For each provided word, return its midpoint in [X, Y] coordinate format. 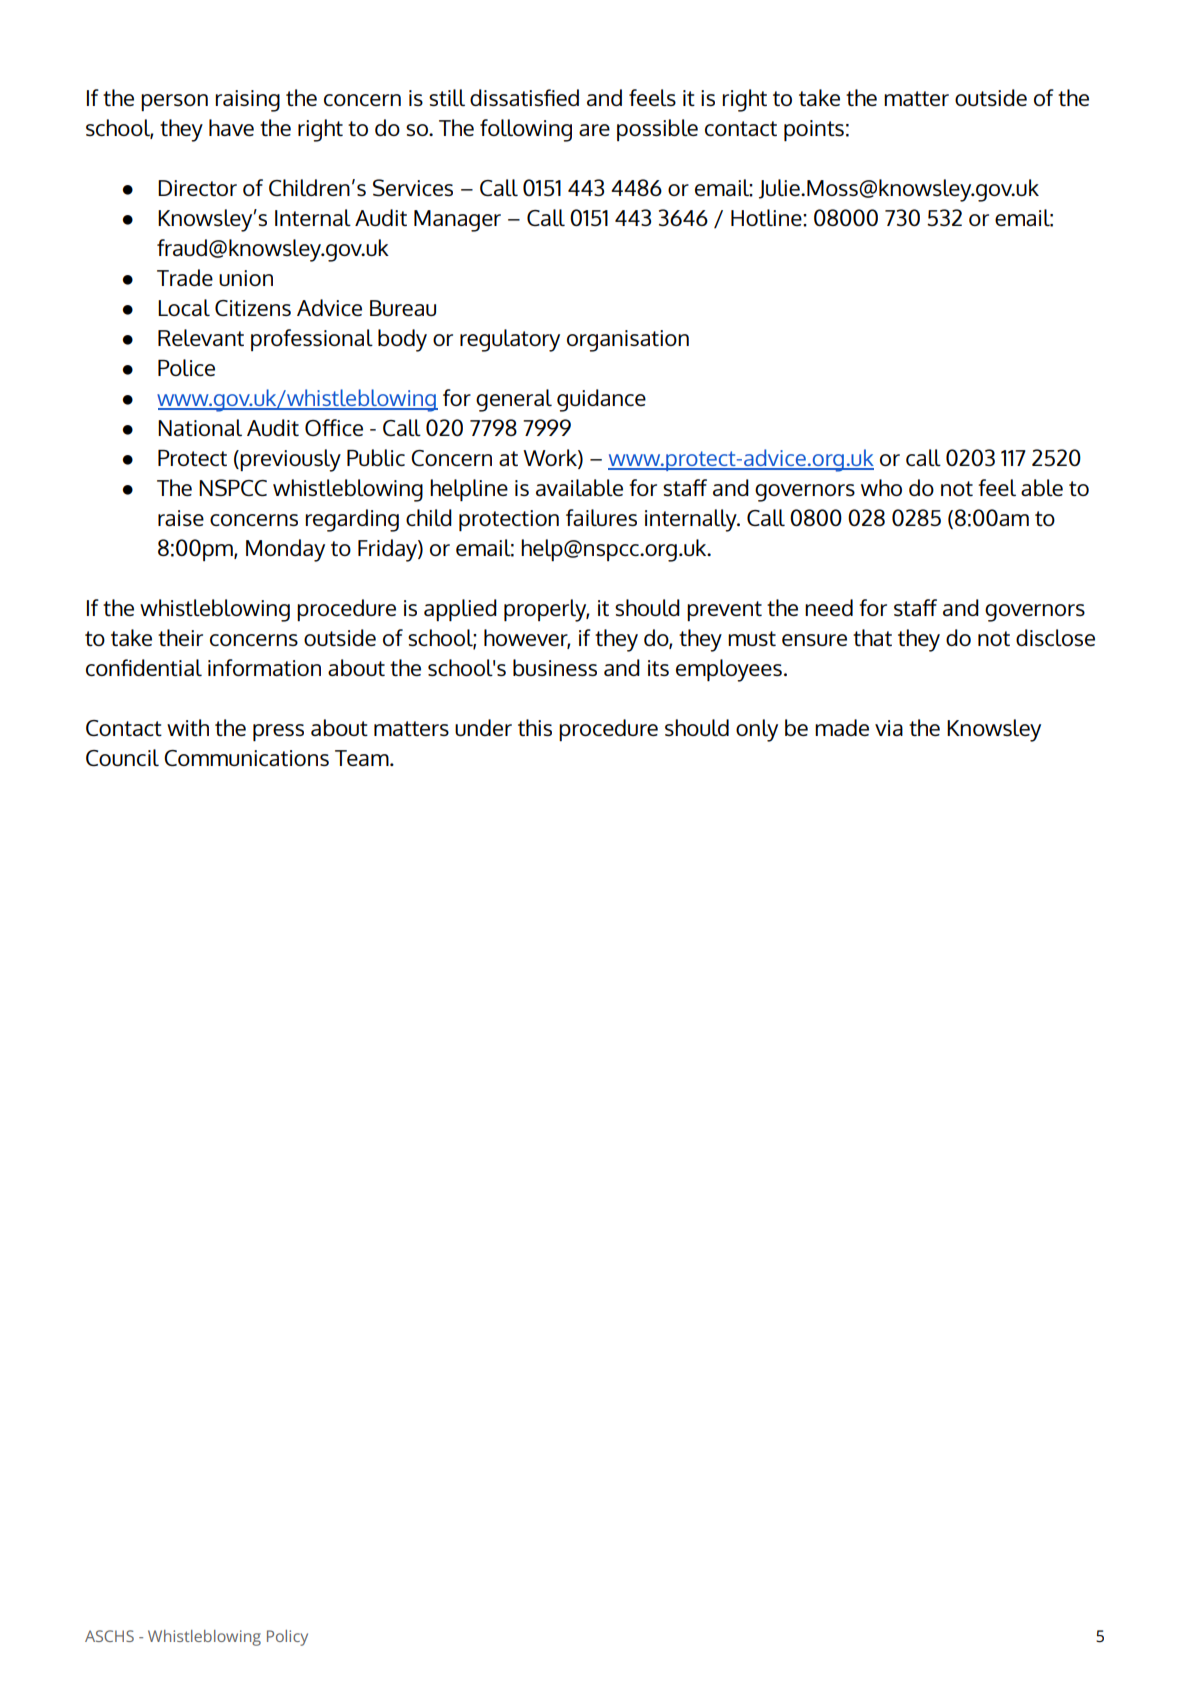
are [594, 130]
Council [122, 757]
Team [363, 758]
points [814, 130]
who [881, 487]
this [535, 727]
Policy [287, 1638]
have [231, 127]
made [842, 727]
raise [181, 518]
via [889, 728]
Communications [246, 758]
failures [601, 517]
